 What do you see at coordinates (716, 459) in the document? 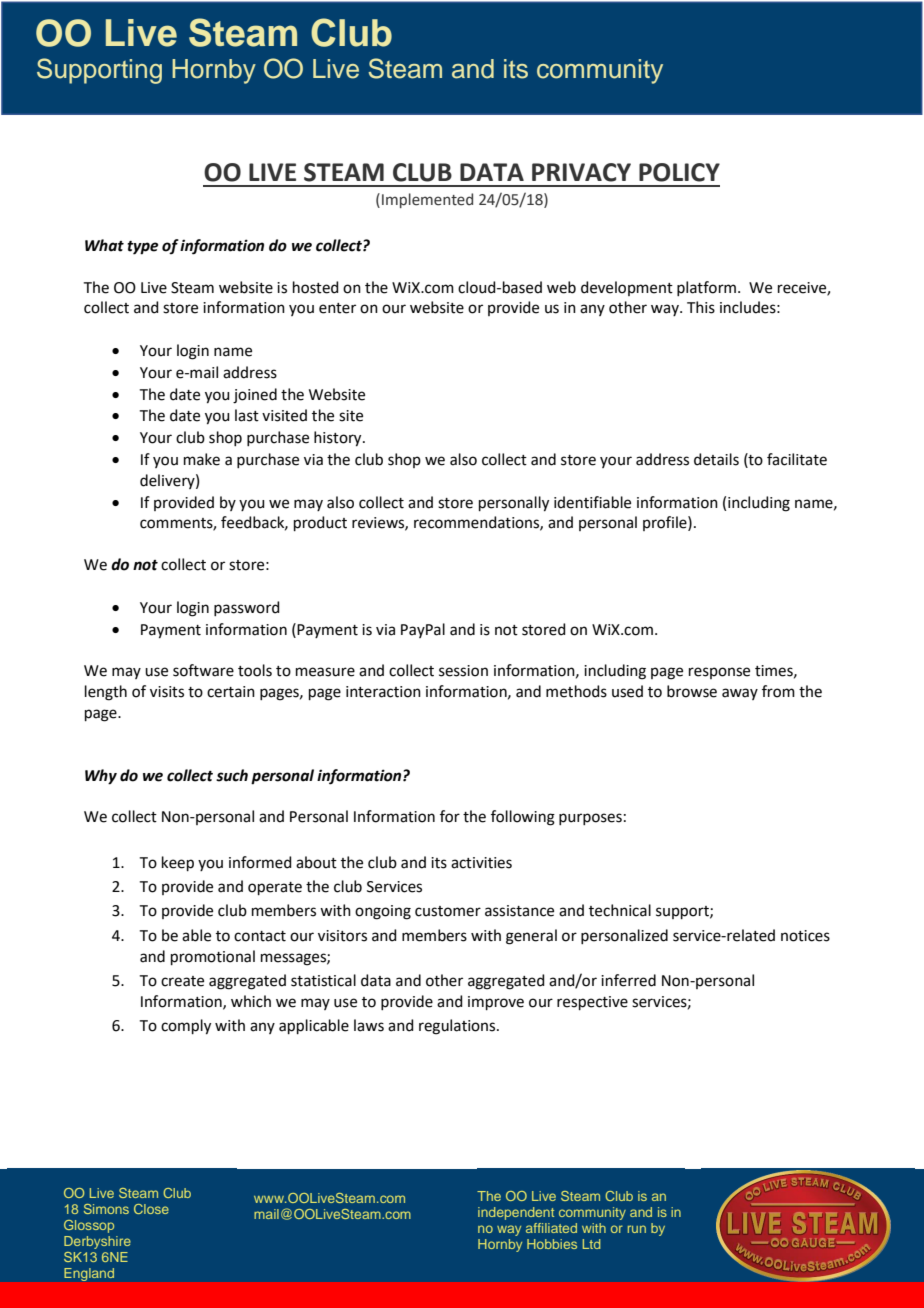
I see `details` at bounding box center [716, 459].
